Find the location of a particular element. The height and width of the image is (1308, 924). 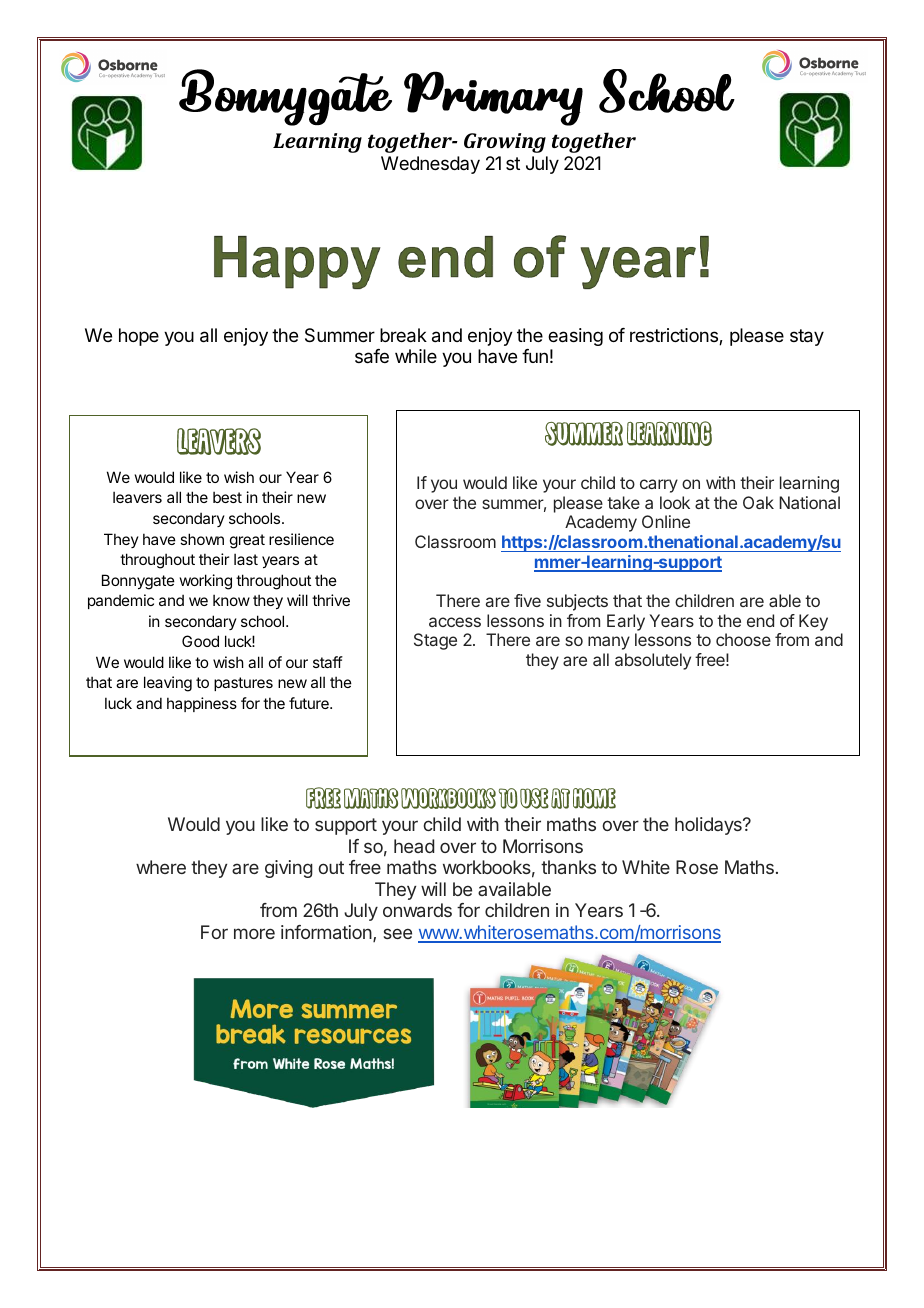

more is located at coordinates (254, 933).
